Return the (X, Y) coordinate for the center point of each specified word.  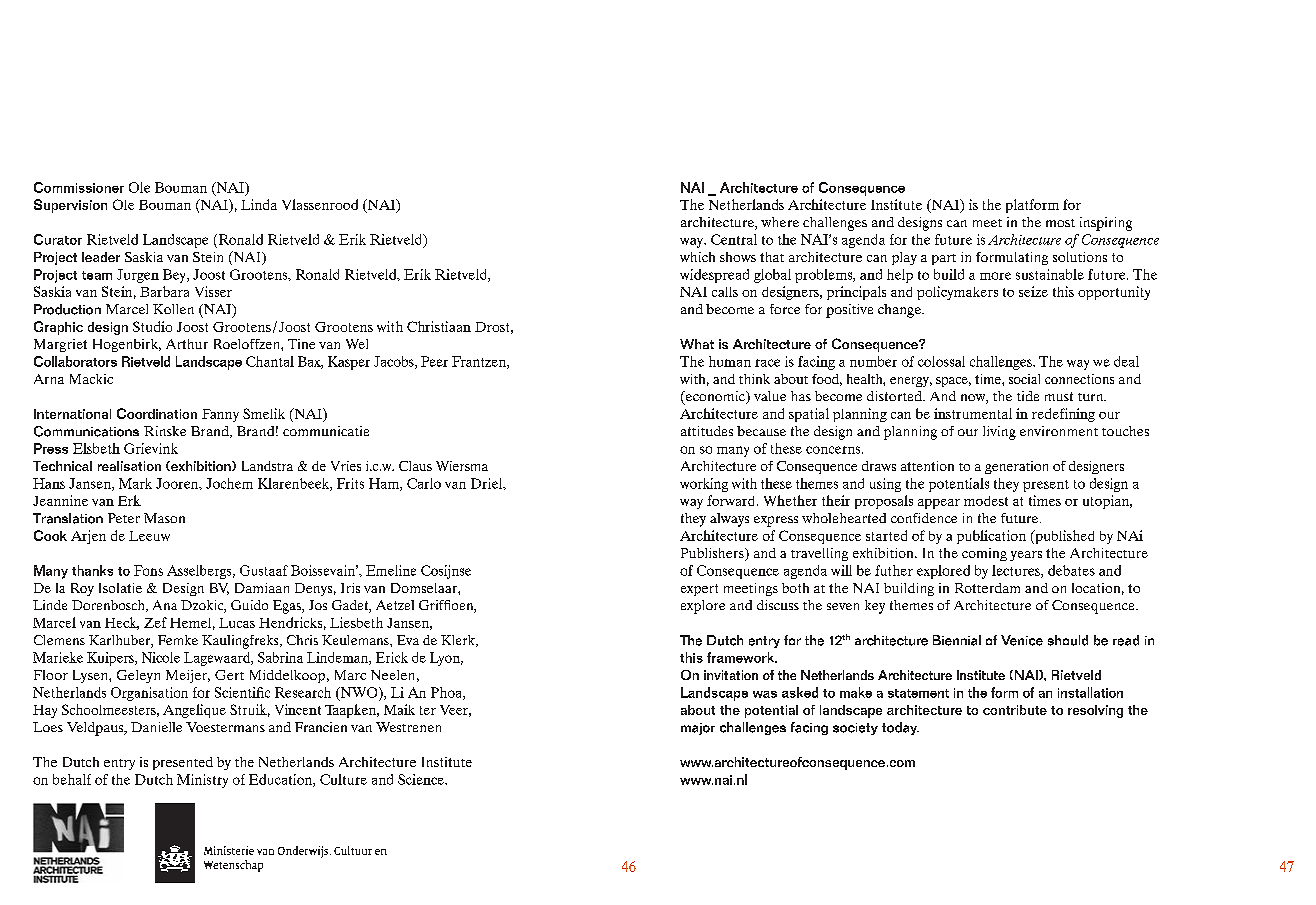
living (999, 433)
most (1060, 223)
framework (742, 657)
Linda (259, 204)
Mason (164, 518)
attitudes (707, 431)
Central (734, 239)
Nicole (161, 657)
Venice (1022, 640)
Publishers (713, 554)
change (900, 311)
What (697, 344)
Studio (152, 326)
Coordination (157, 413)
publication (991, 537)
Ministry (202, 781)
